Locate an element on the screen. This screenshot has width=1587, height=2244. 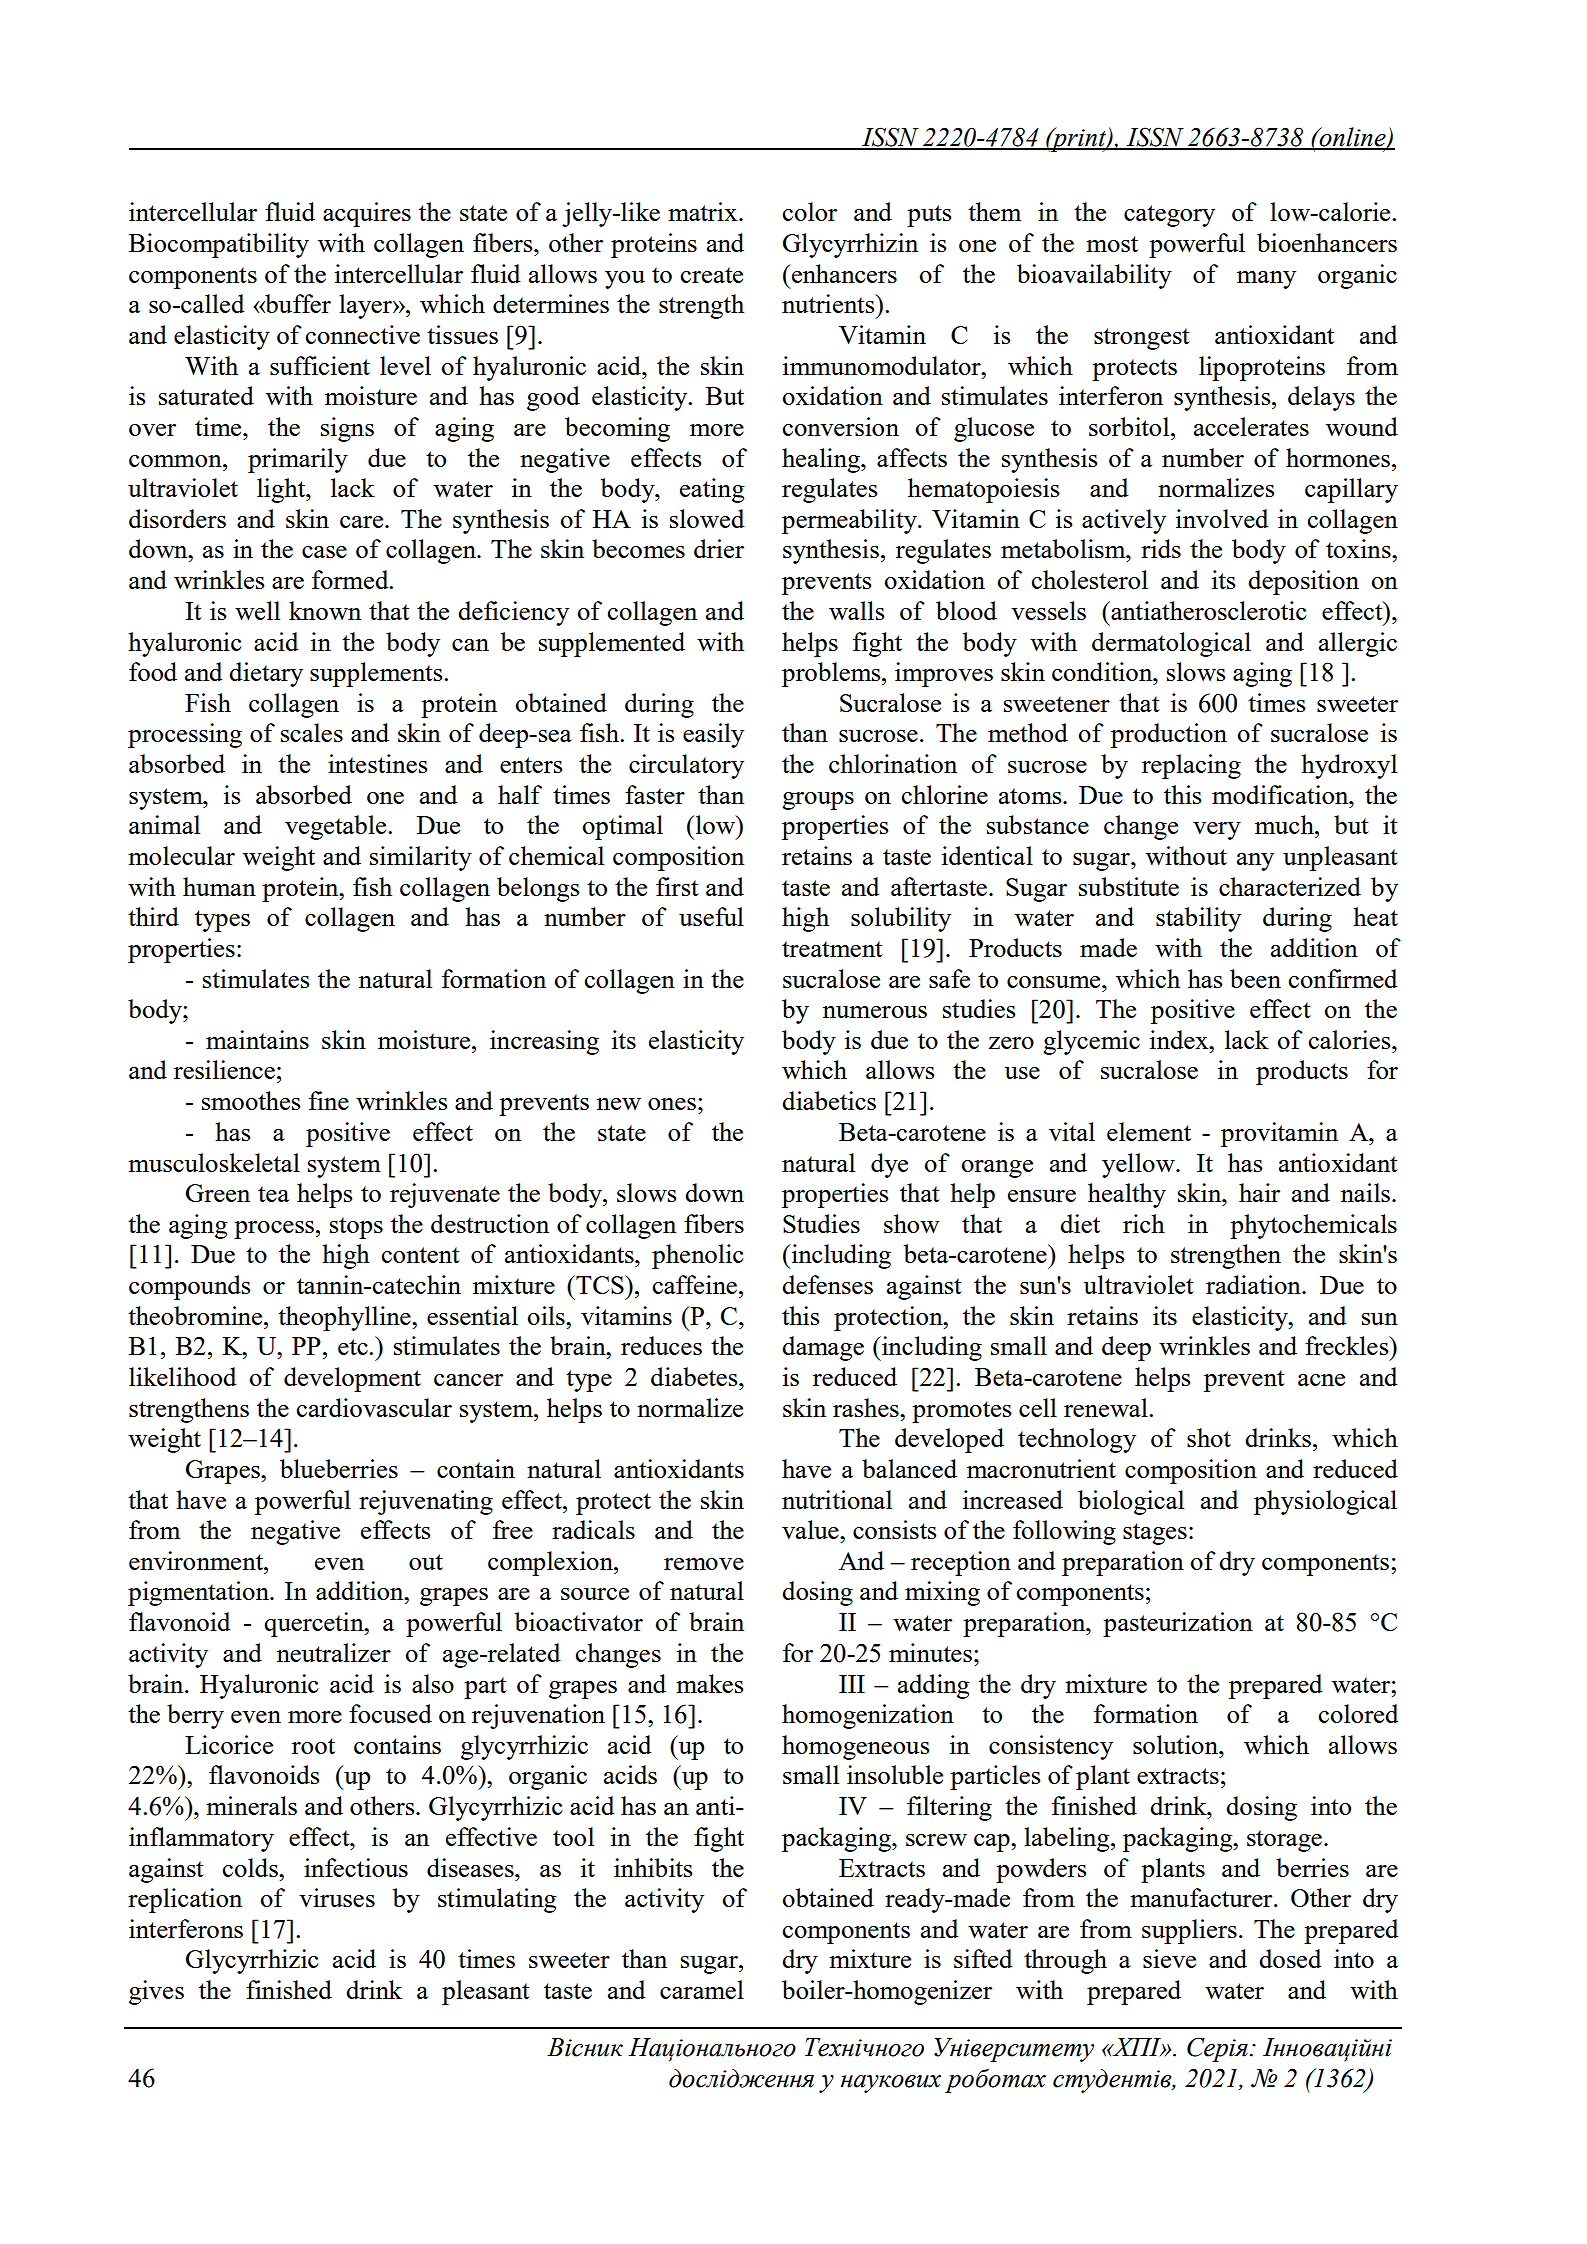
scales is located at coordinates (312, 732).
